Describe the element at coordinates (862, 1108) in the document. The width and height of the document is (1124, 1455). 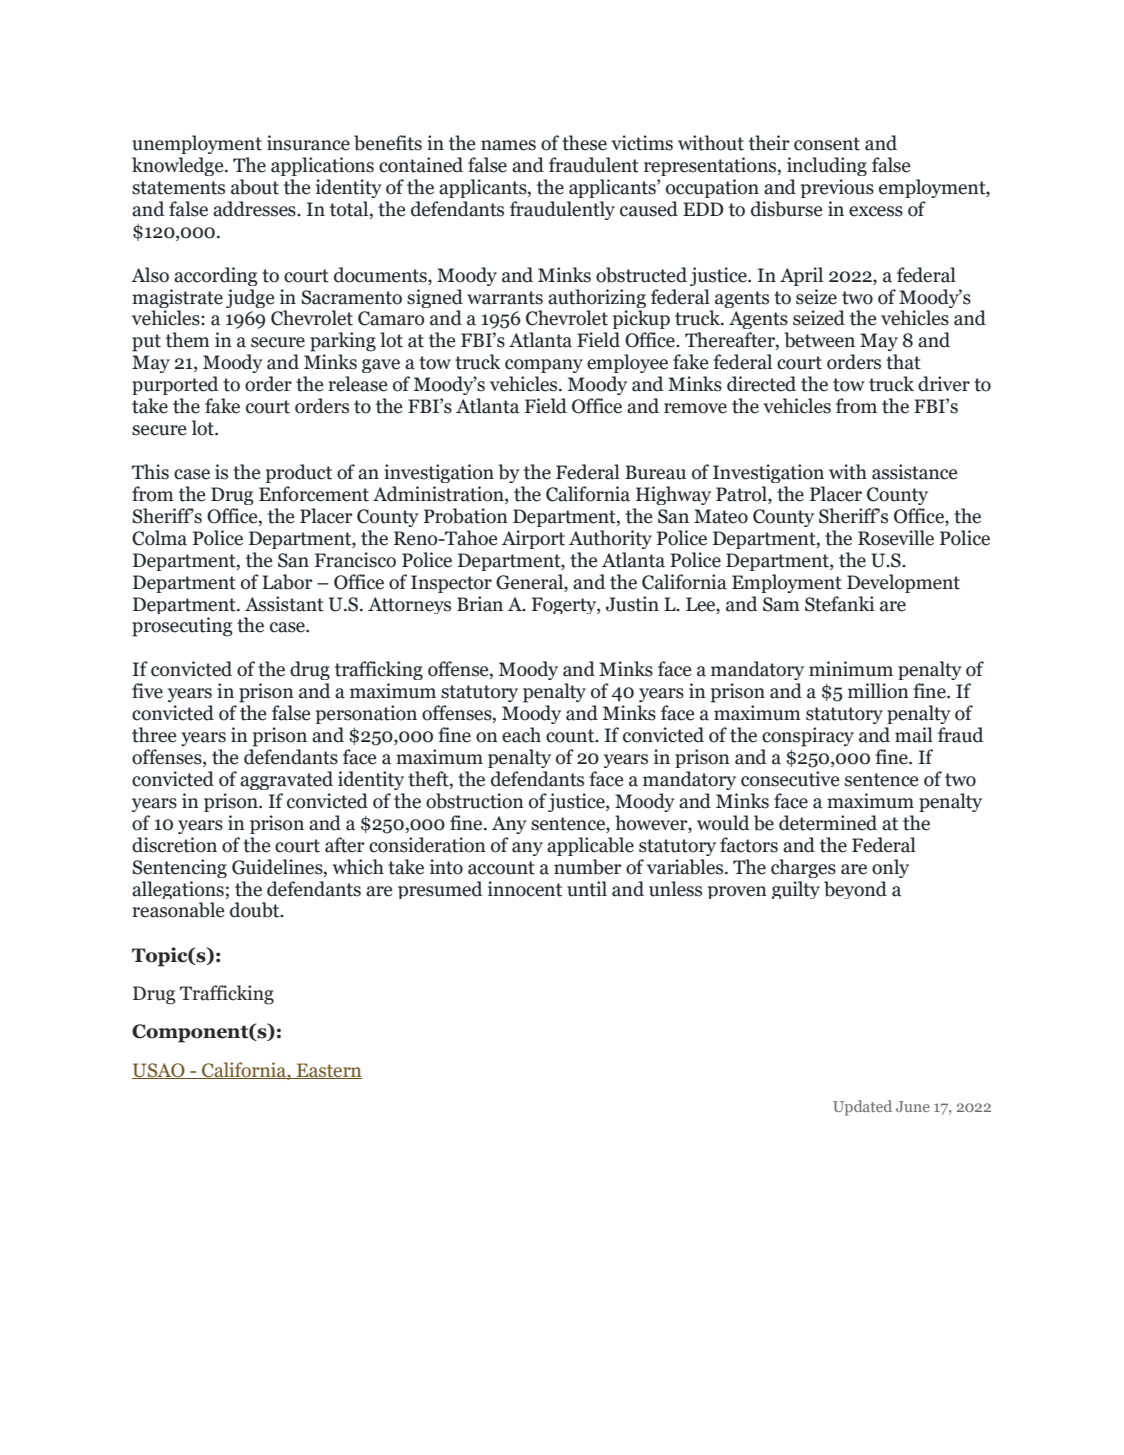
I see `Updated` at that location.
